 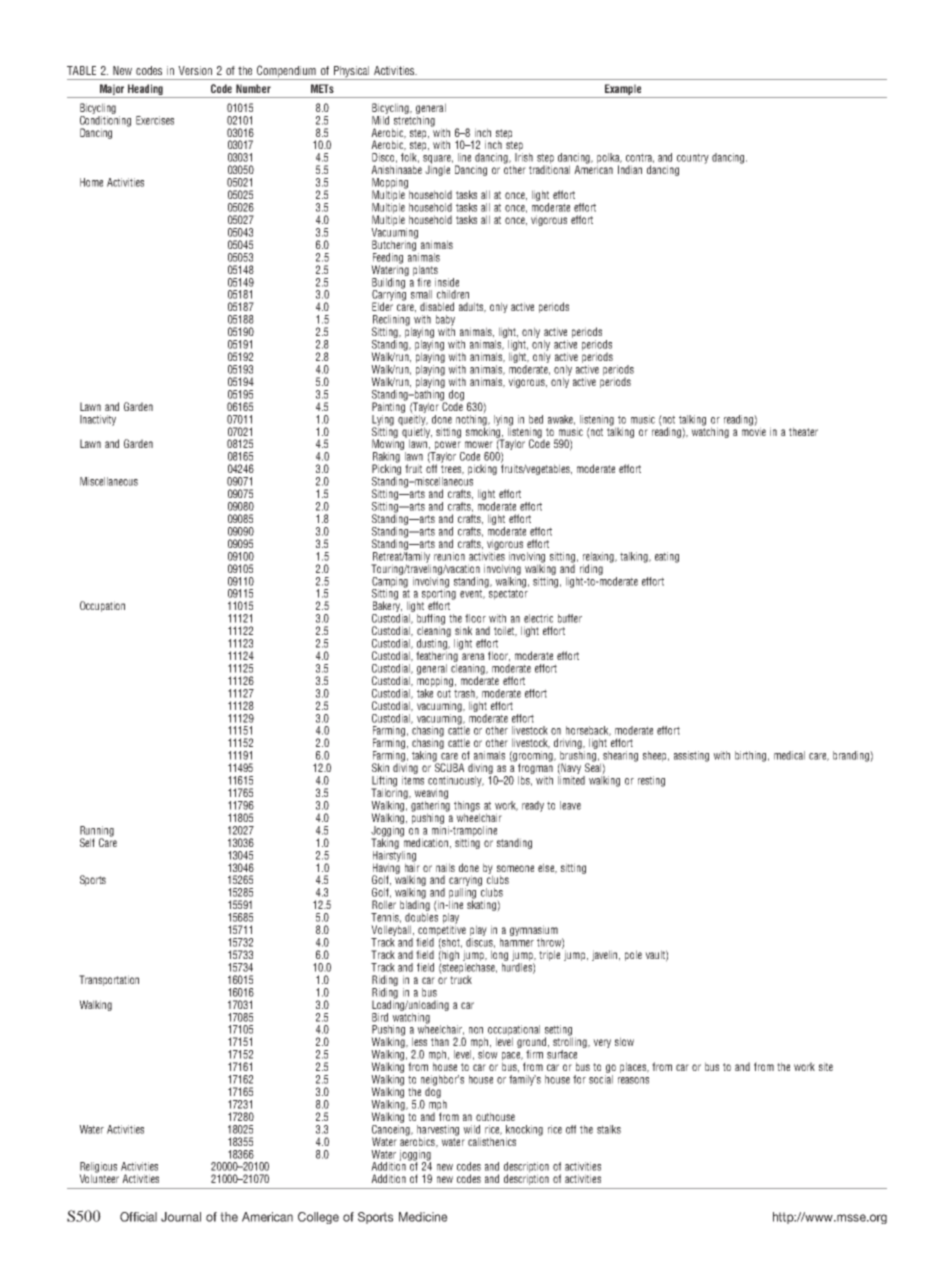 What do you see at coordinates (423, 1217) in the document?
I see `Medicine` at bounding box center [423, 1217].
